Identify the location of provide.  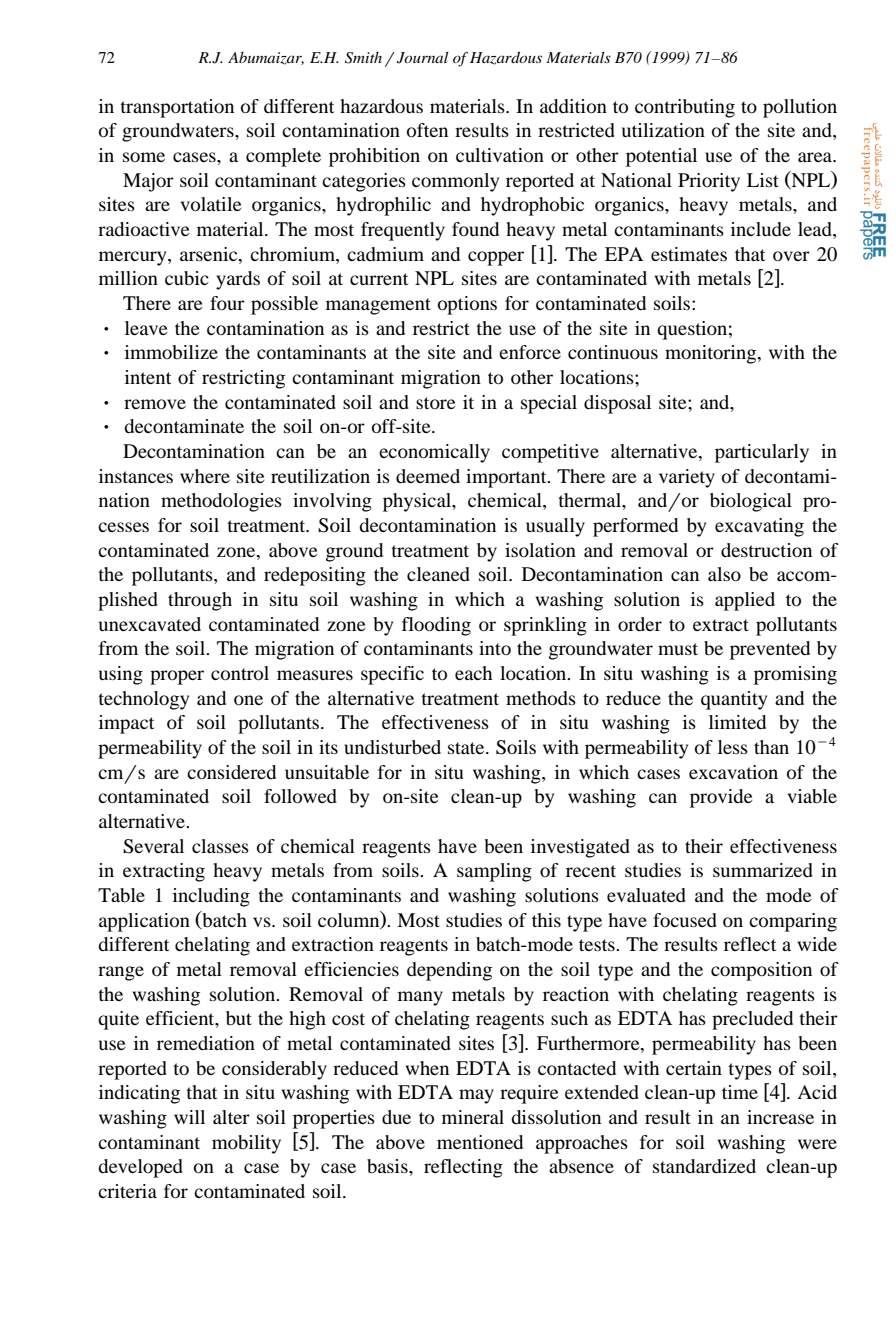
(721, 798).
